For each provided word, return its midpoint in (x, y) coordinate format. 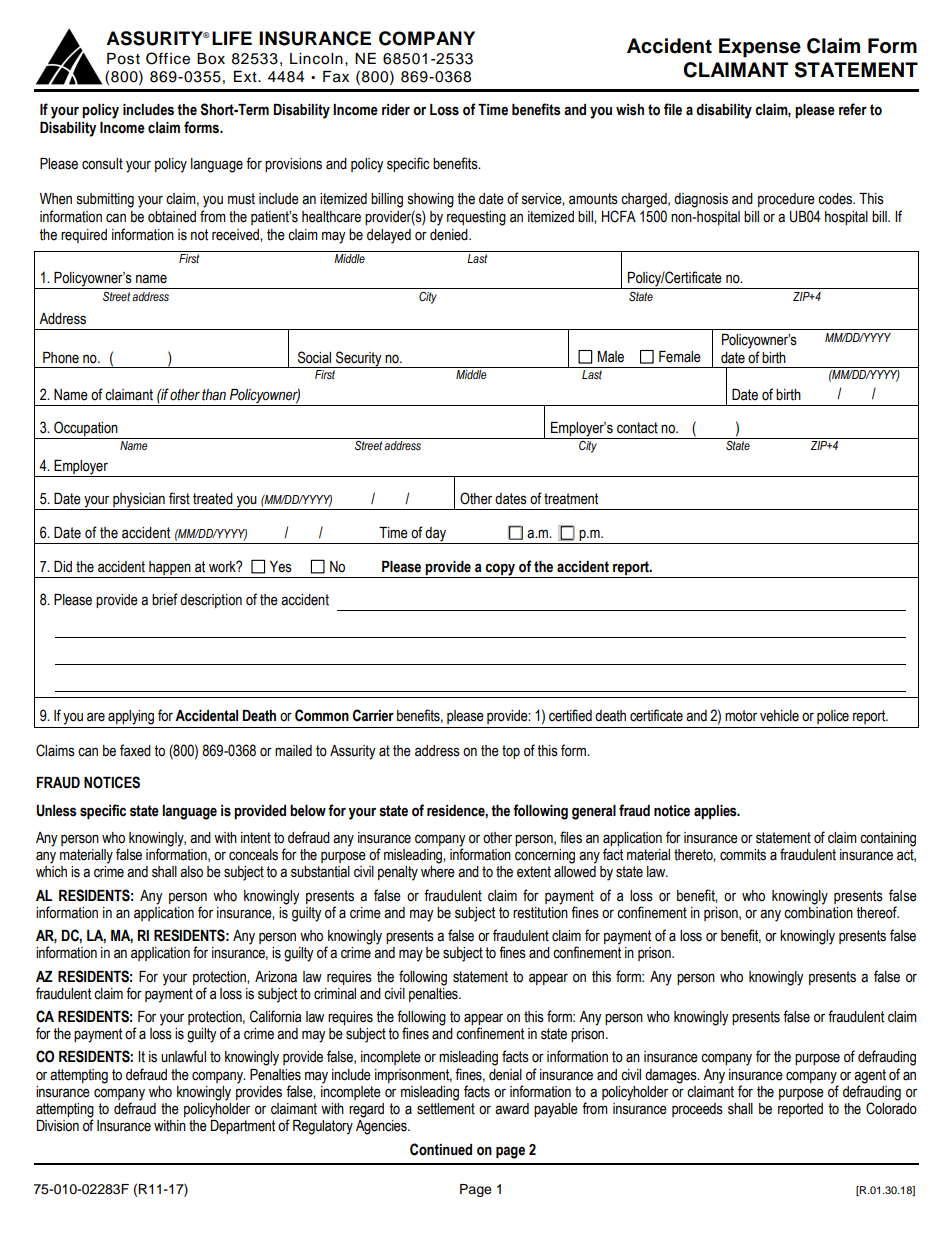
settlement (446, 1107)
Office (168, 58)
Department (242, 1125)
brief (165, 599)
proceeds (697, 1110)
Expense (760, 48)
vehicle (779, 716)
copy (500, 569)
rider (396, 110)
